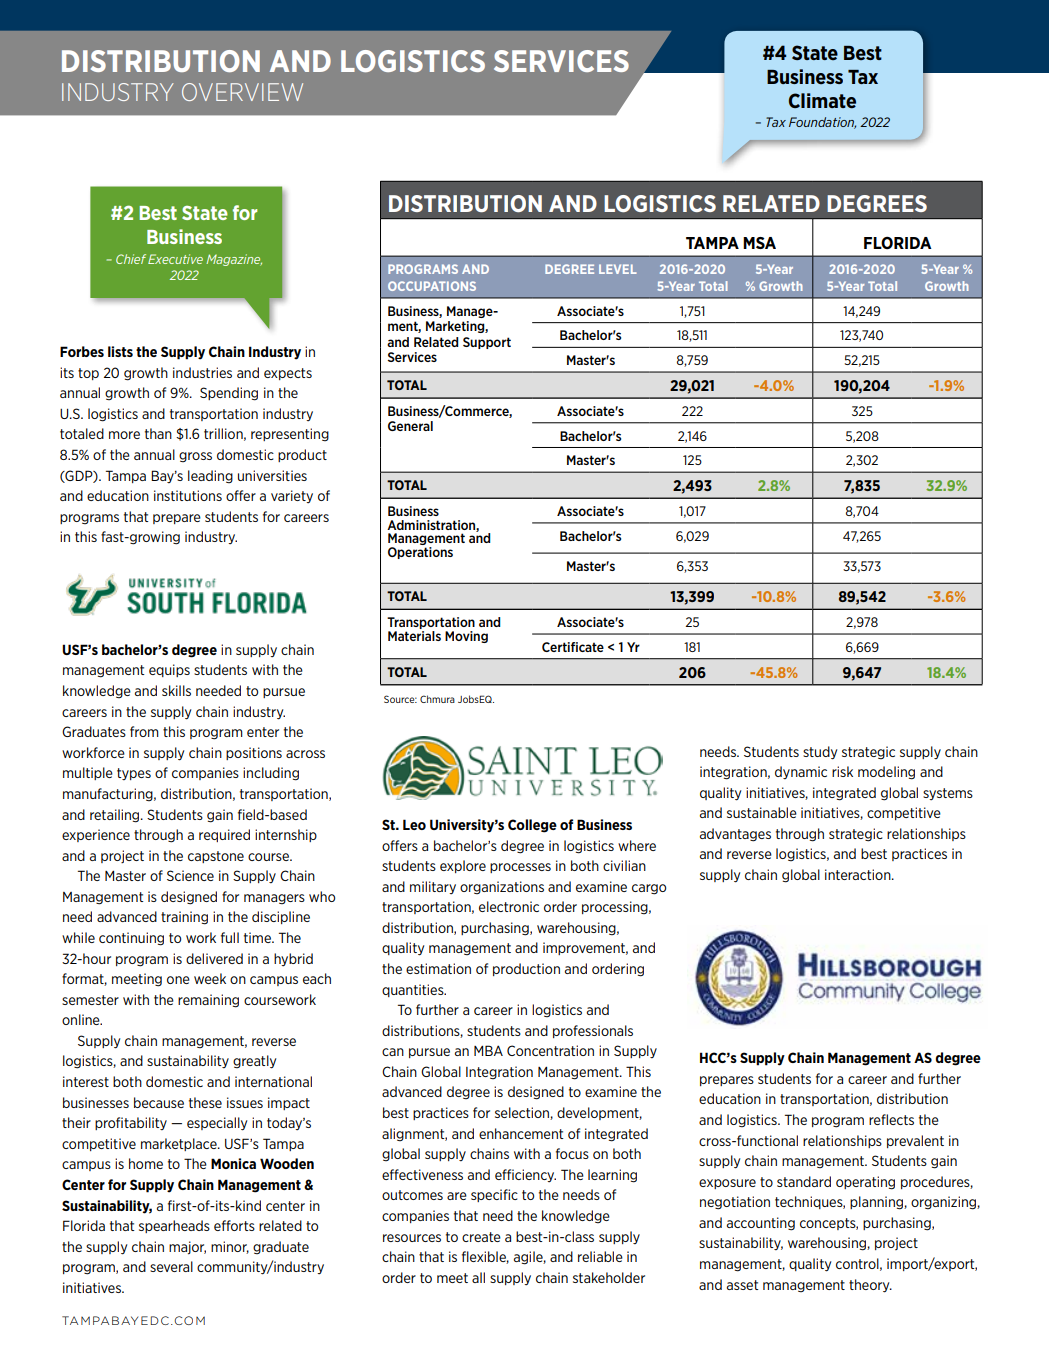 This screenshot has width=1049, height=1358. What do you see at coordinates (190, 875) in the screenshot?
I see `Science` at bounding box center [190, 875].
